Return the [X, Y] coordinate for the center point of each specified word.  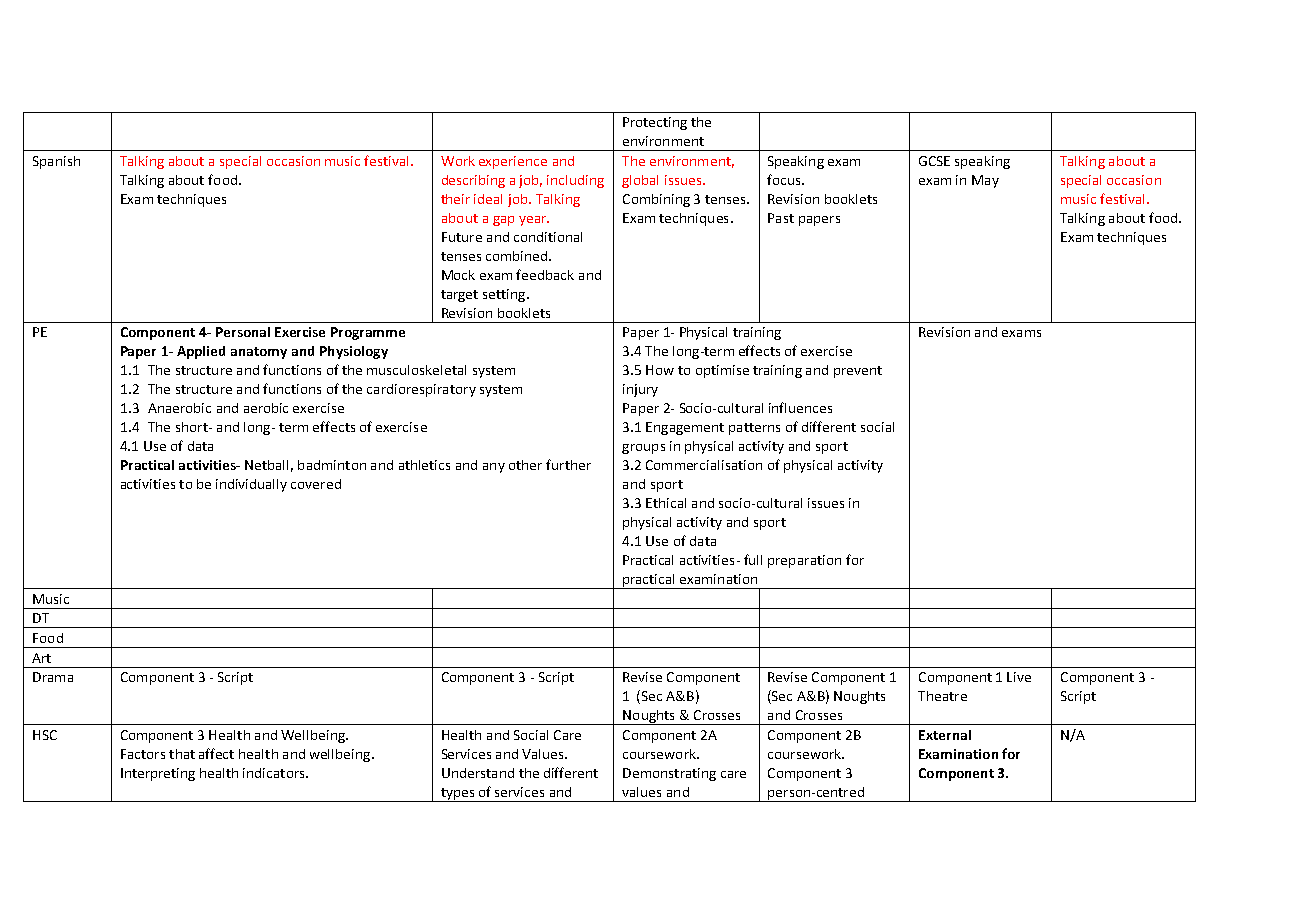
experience [513, 162]
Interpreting [158, 774]
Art [41, 658]
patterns [754, 429]
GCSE [934, 161]
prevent [858, 372]
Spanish [56, 162]
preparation [804, 561]
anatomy [259, 353]
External [945, 735]
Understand [478, 773]
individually [251, 485]
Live [1019, 677]
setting [505, 295]
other [525, 465]
